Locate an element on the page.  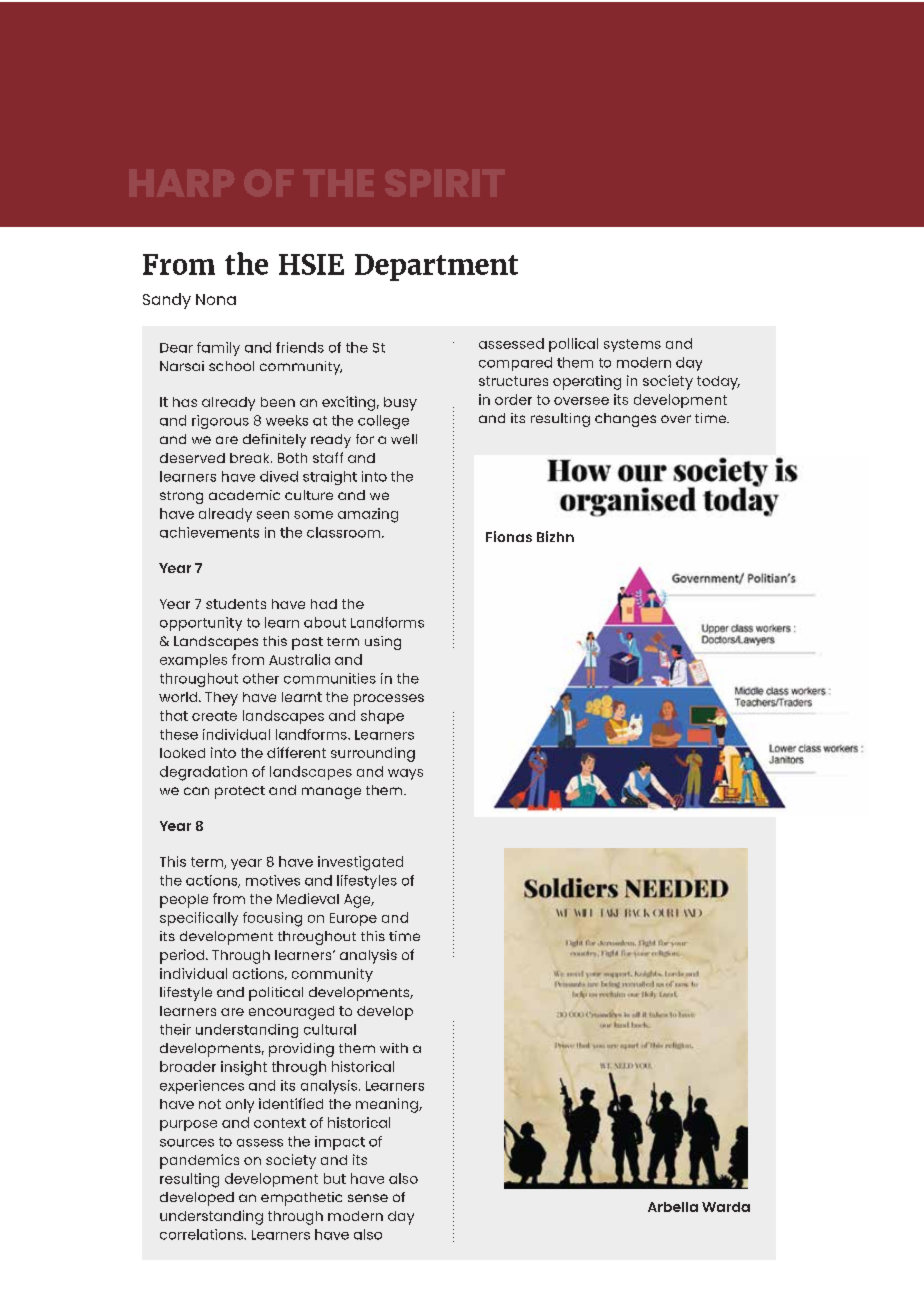
ways is located at coordinates (405, 774).
